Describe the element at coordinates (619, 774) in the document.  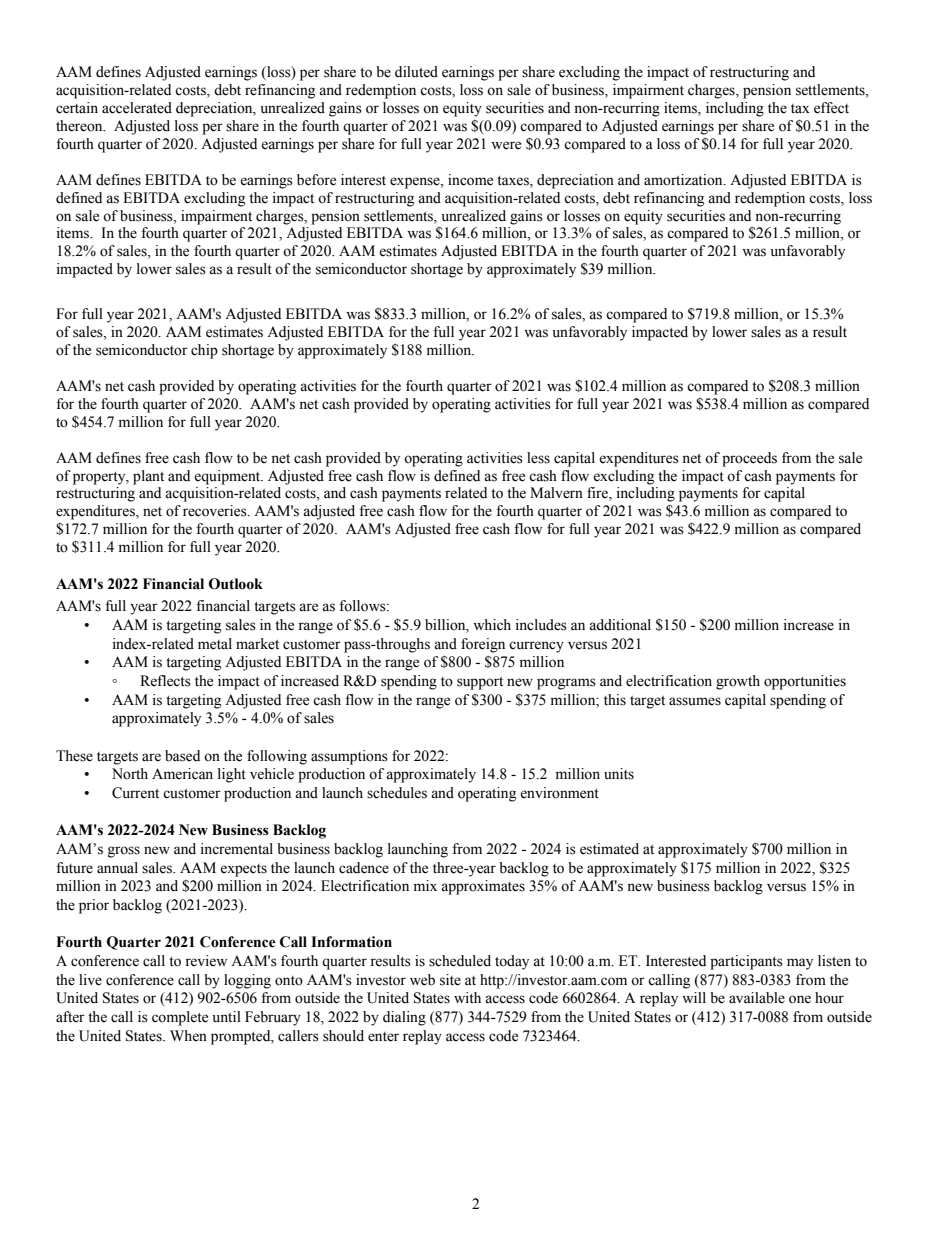
I see `units` at that location.
